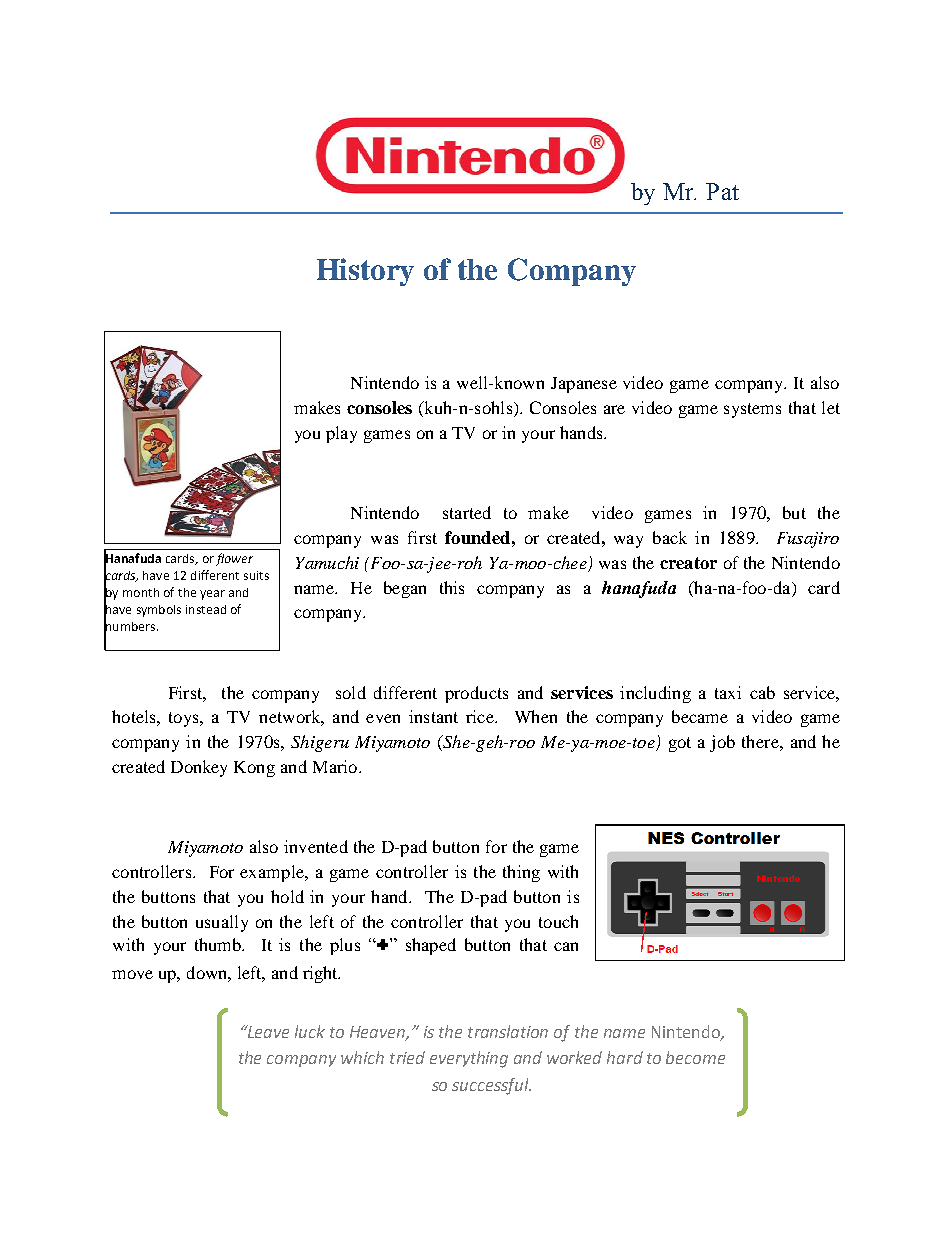  Describe the element at coordinates (722, 191) in the image. I see `Pat` at that location.
